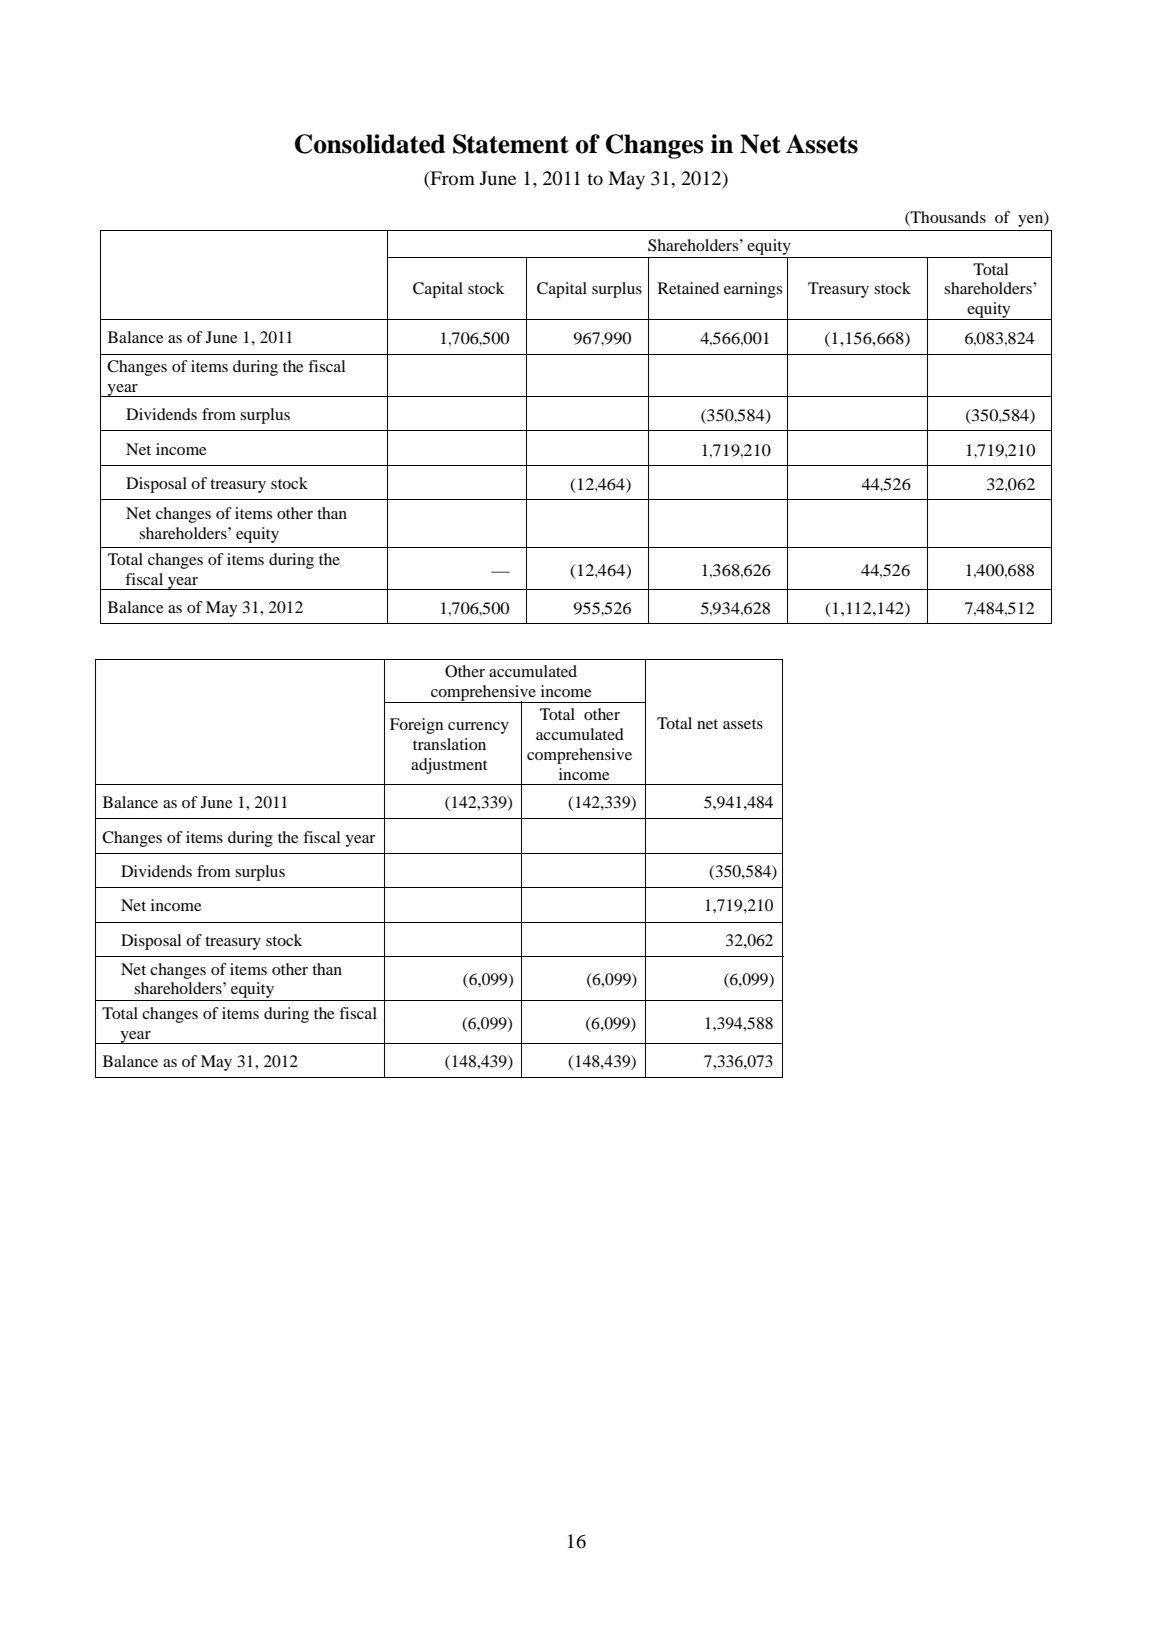 The width and height of the document is (1152, 1630). Describe the element at coordinates (753, 290) in the document. I see `earnings` at that location.
